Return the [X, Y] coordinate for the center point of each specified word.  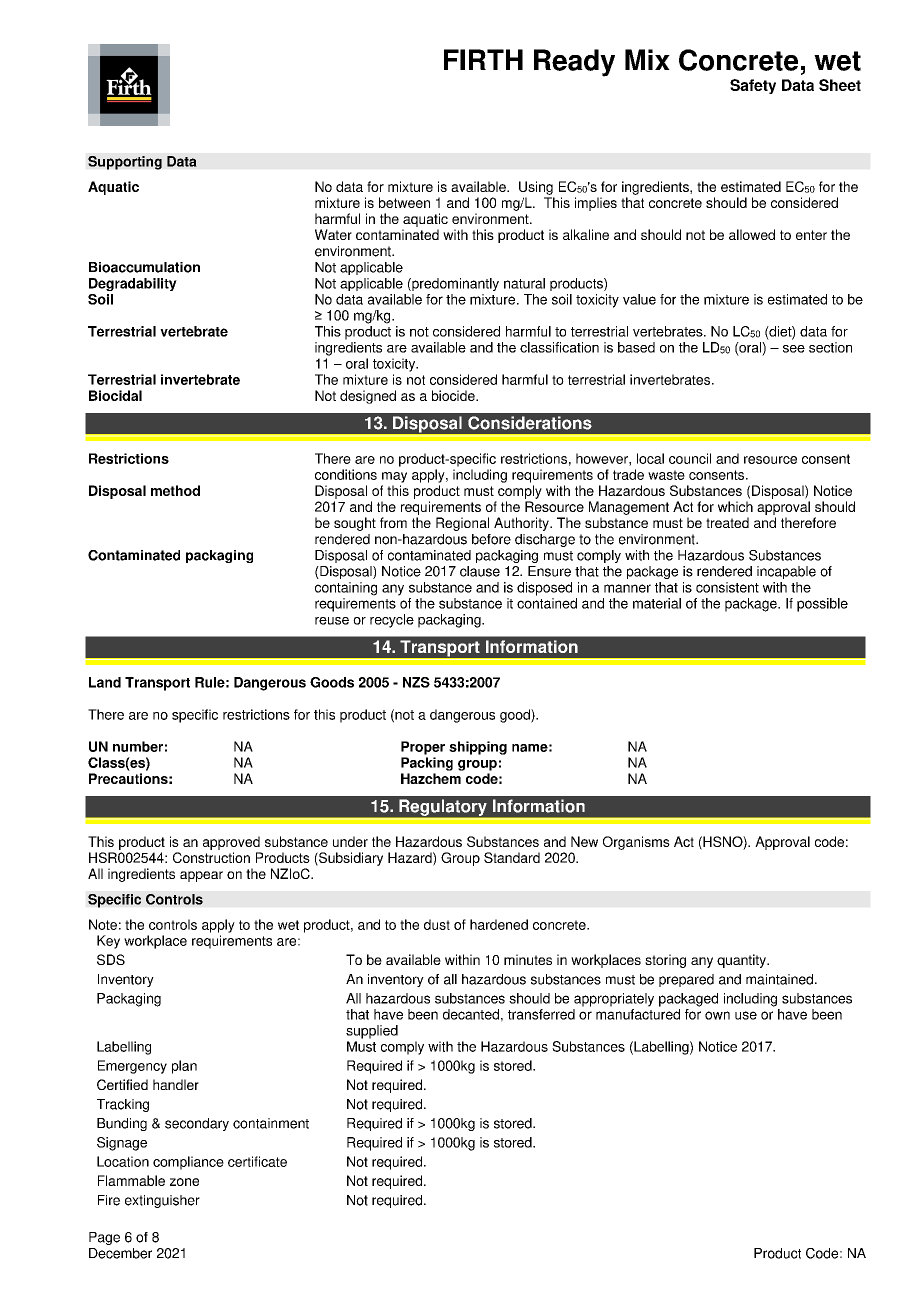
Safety [753, 86]
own [717, 1015]
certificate [257, 1161]
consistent [727, 587]
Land [105, 682]
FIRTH [483, 59]
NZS [416, 682]
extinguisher [162, 1201]
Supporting [125, 163]
